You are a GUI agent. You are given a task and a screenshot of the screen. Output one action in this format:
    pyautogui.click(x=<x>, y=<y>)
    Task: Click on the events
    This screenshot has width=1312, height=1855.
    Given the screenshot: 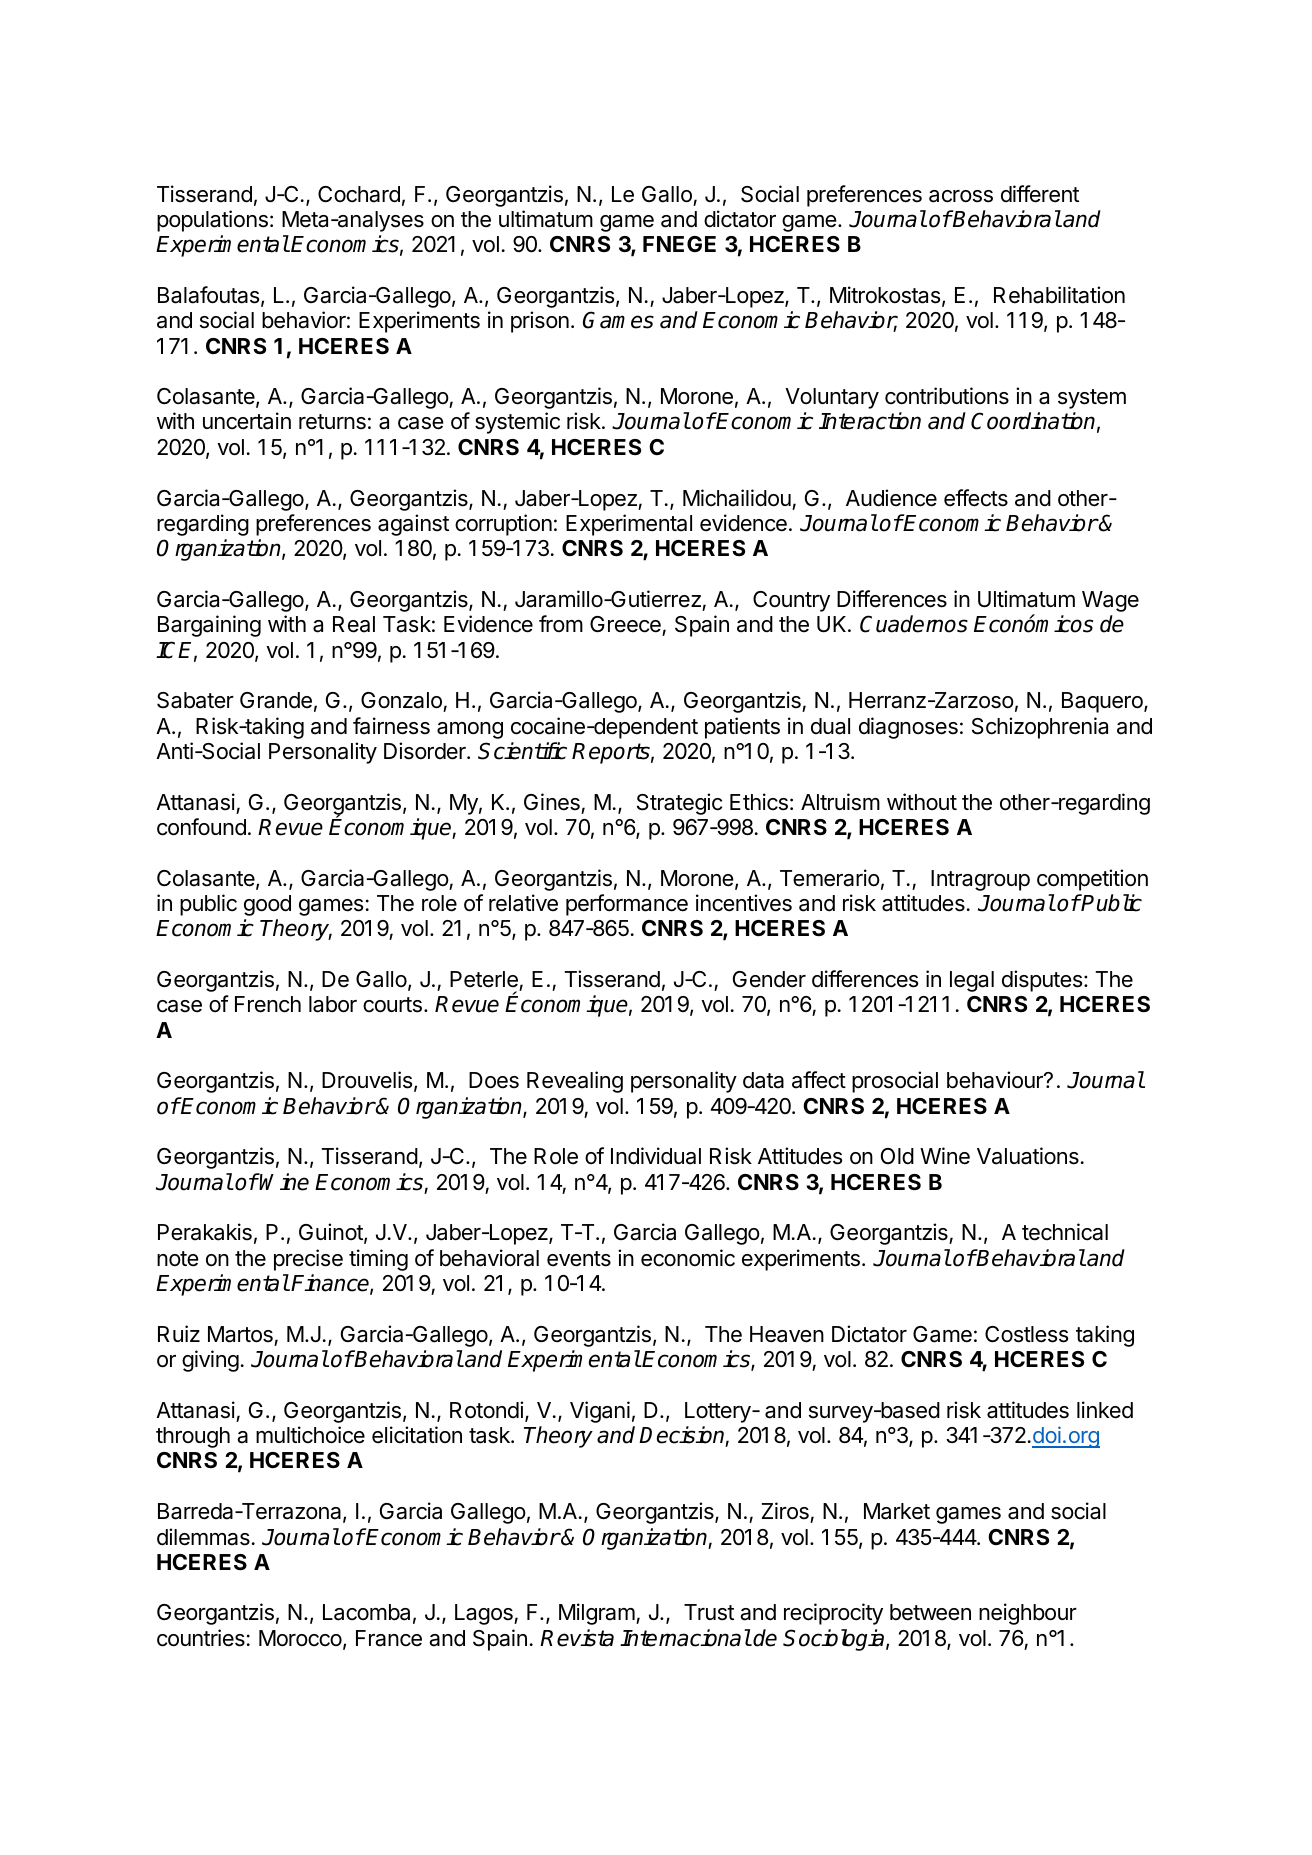 What is the action you would take?
    pyautogui.click(x=579, y=1259)
